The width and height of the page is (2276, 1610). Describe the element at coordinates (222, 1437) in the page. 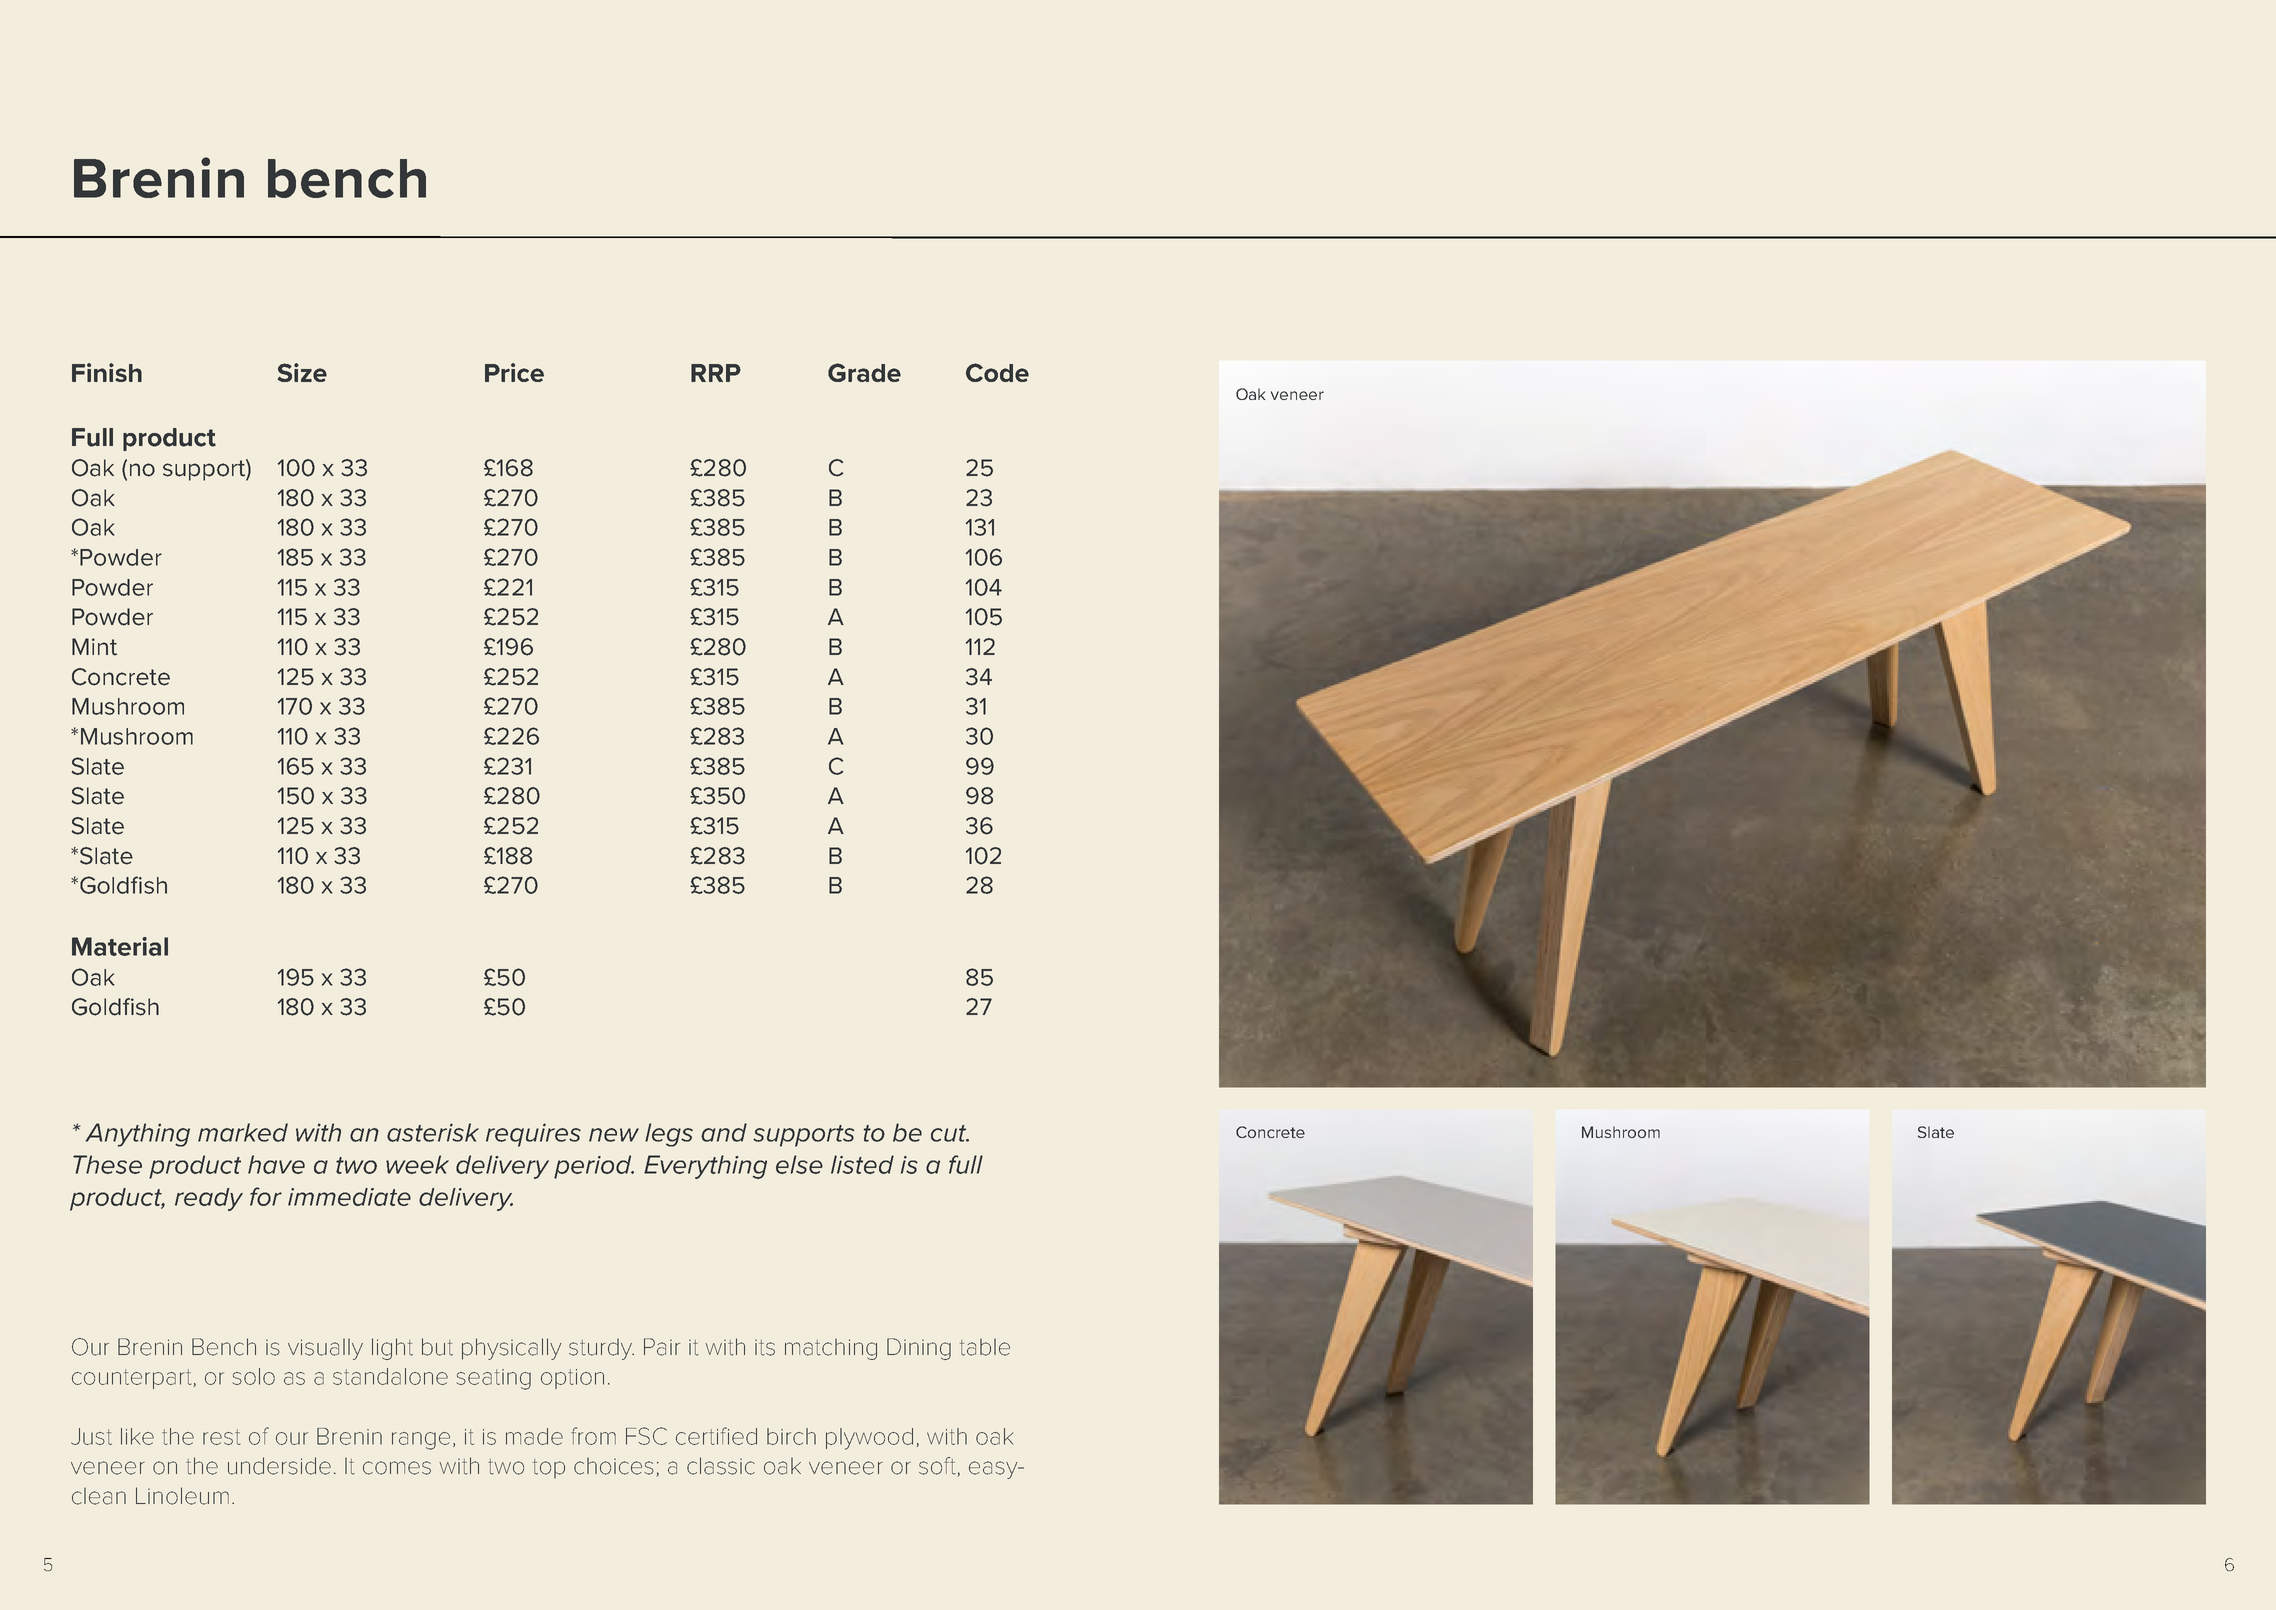

I see `rest` at that location.
